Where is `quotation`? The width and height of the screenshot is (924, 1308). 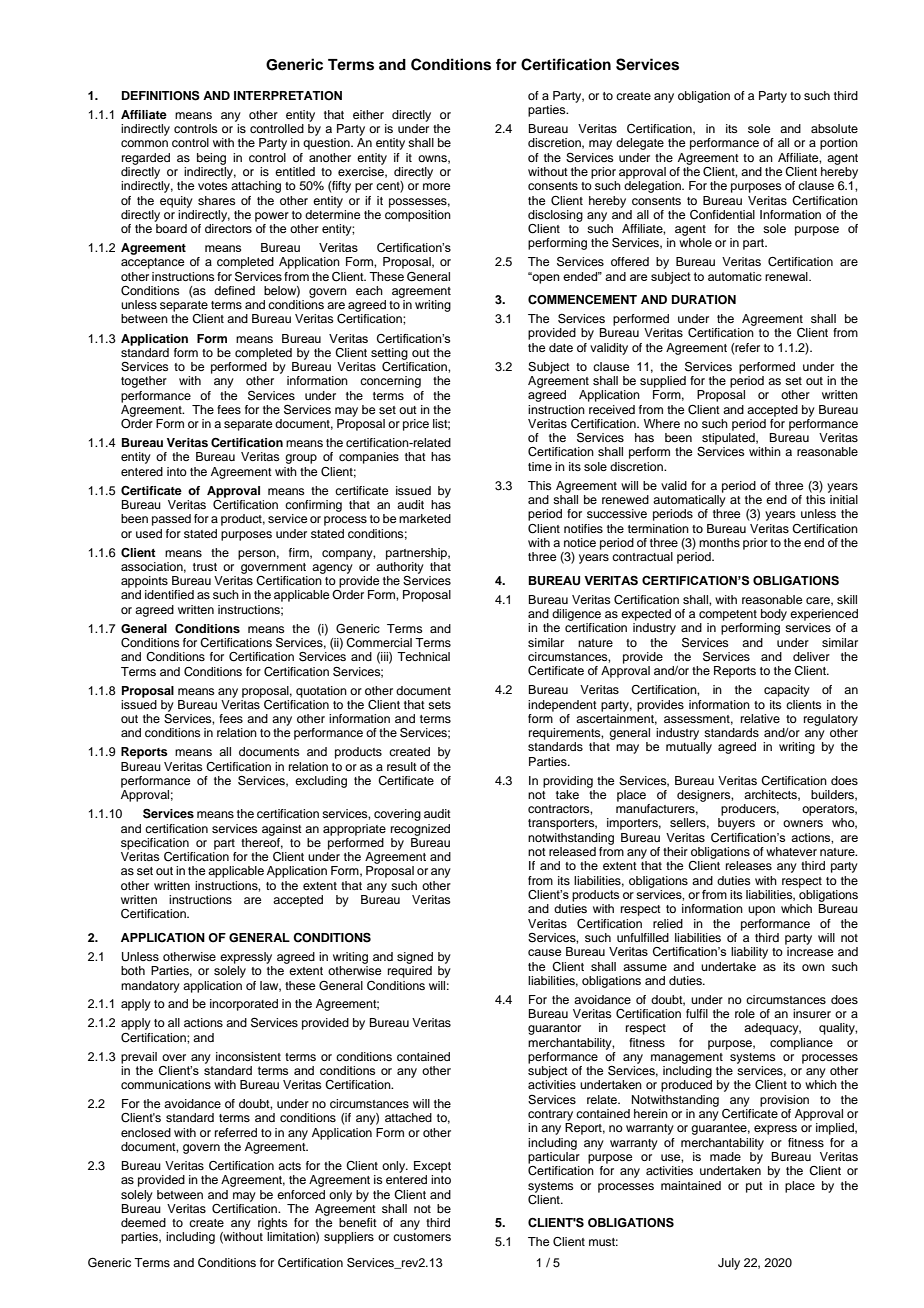
quotation is located at coordinates (321, 692).
